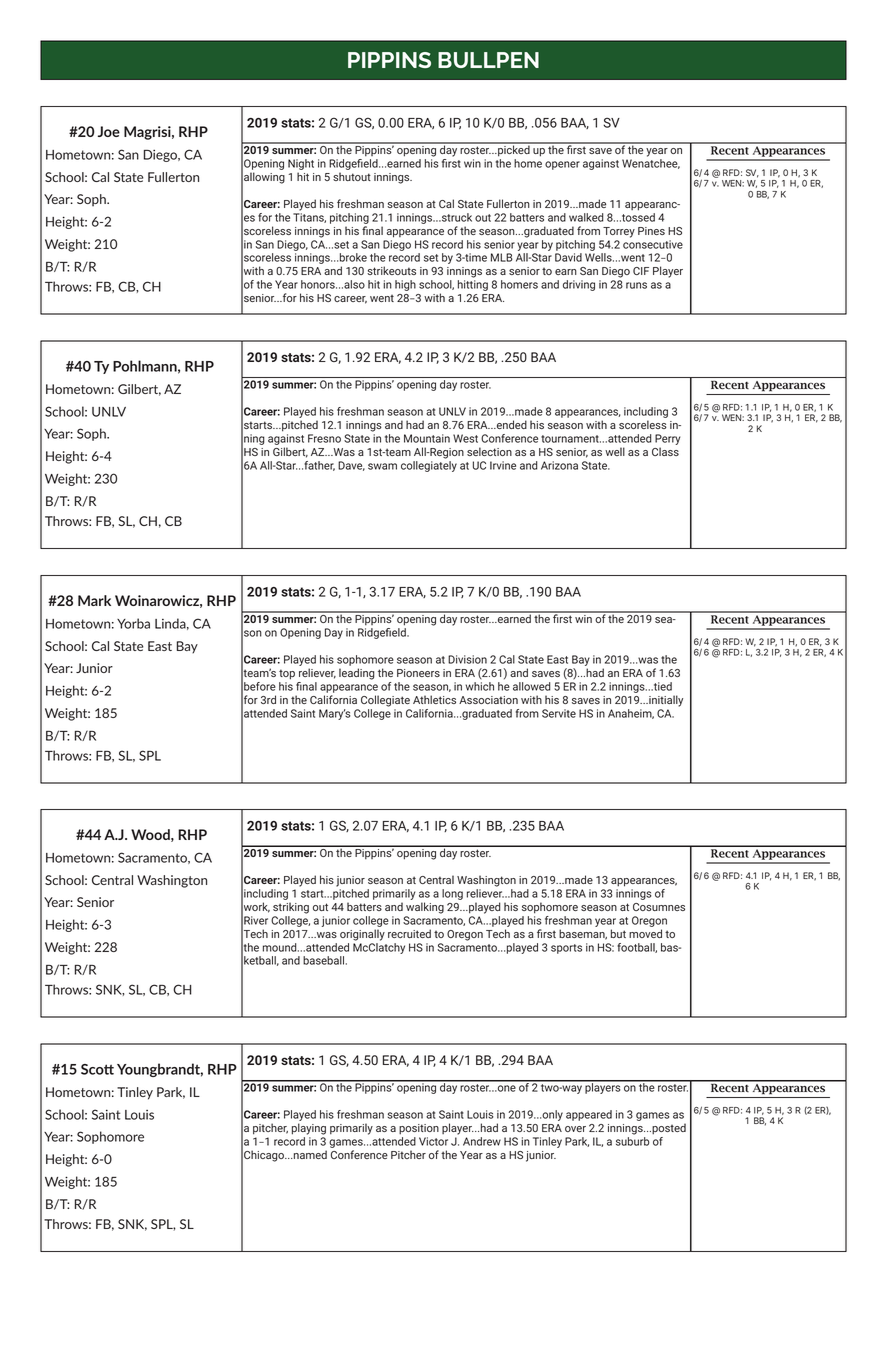 This screenshot has width=887, height=1372. What do you see at coordinates (352, 176) in the screenshot?
I see `shutout` at bounding box center [352, 176].
